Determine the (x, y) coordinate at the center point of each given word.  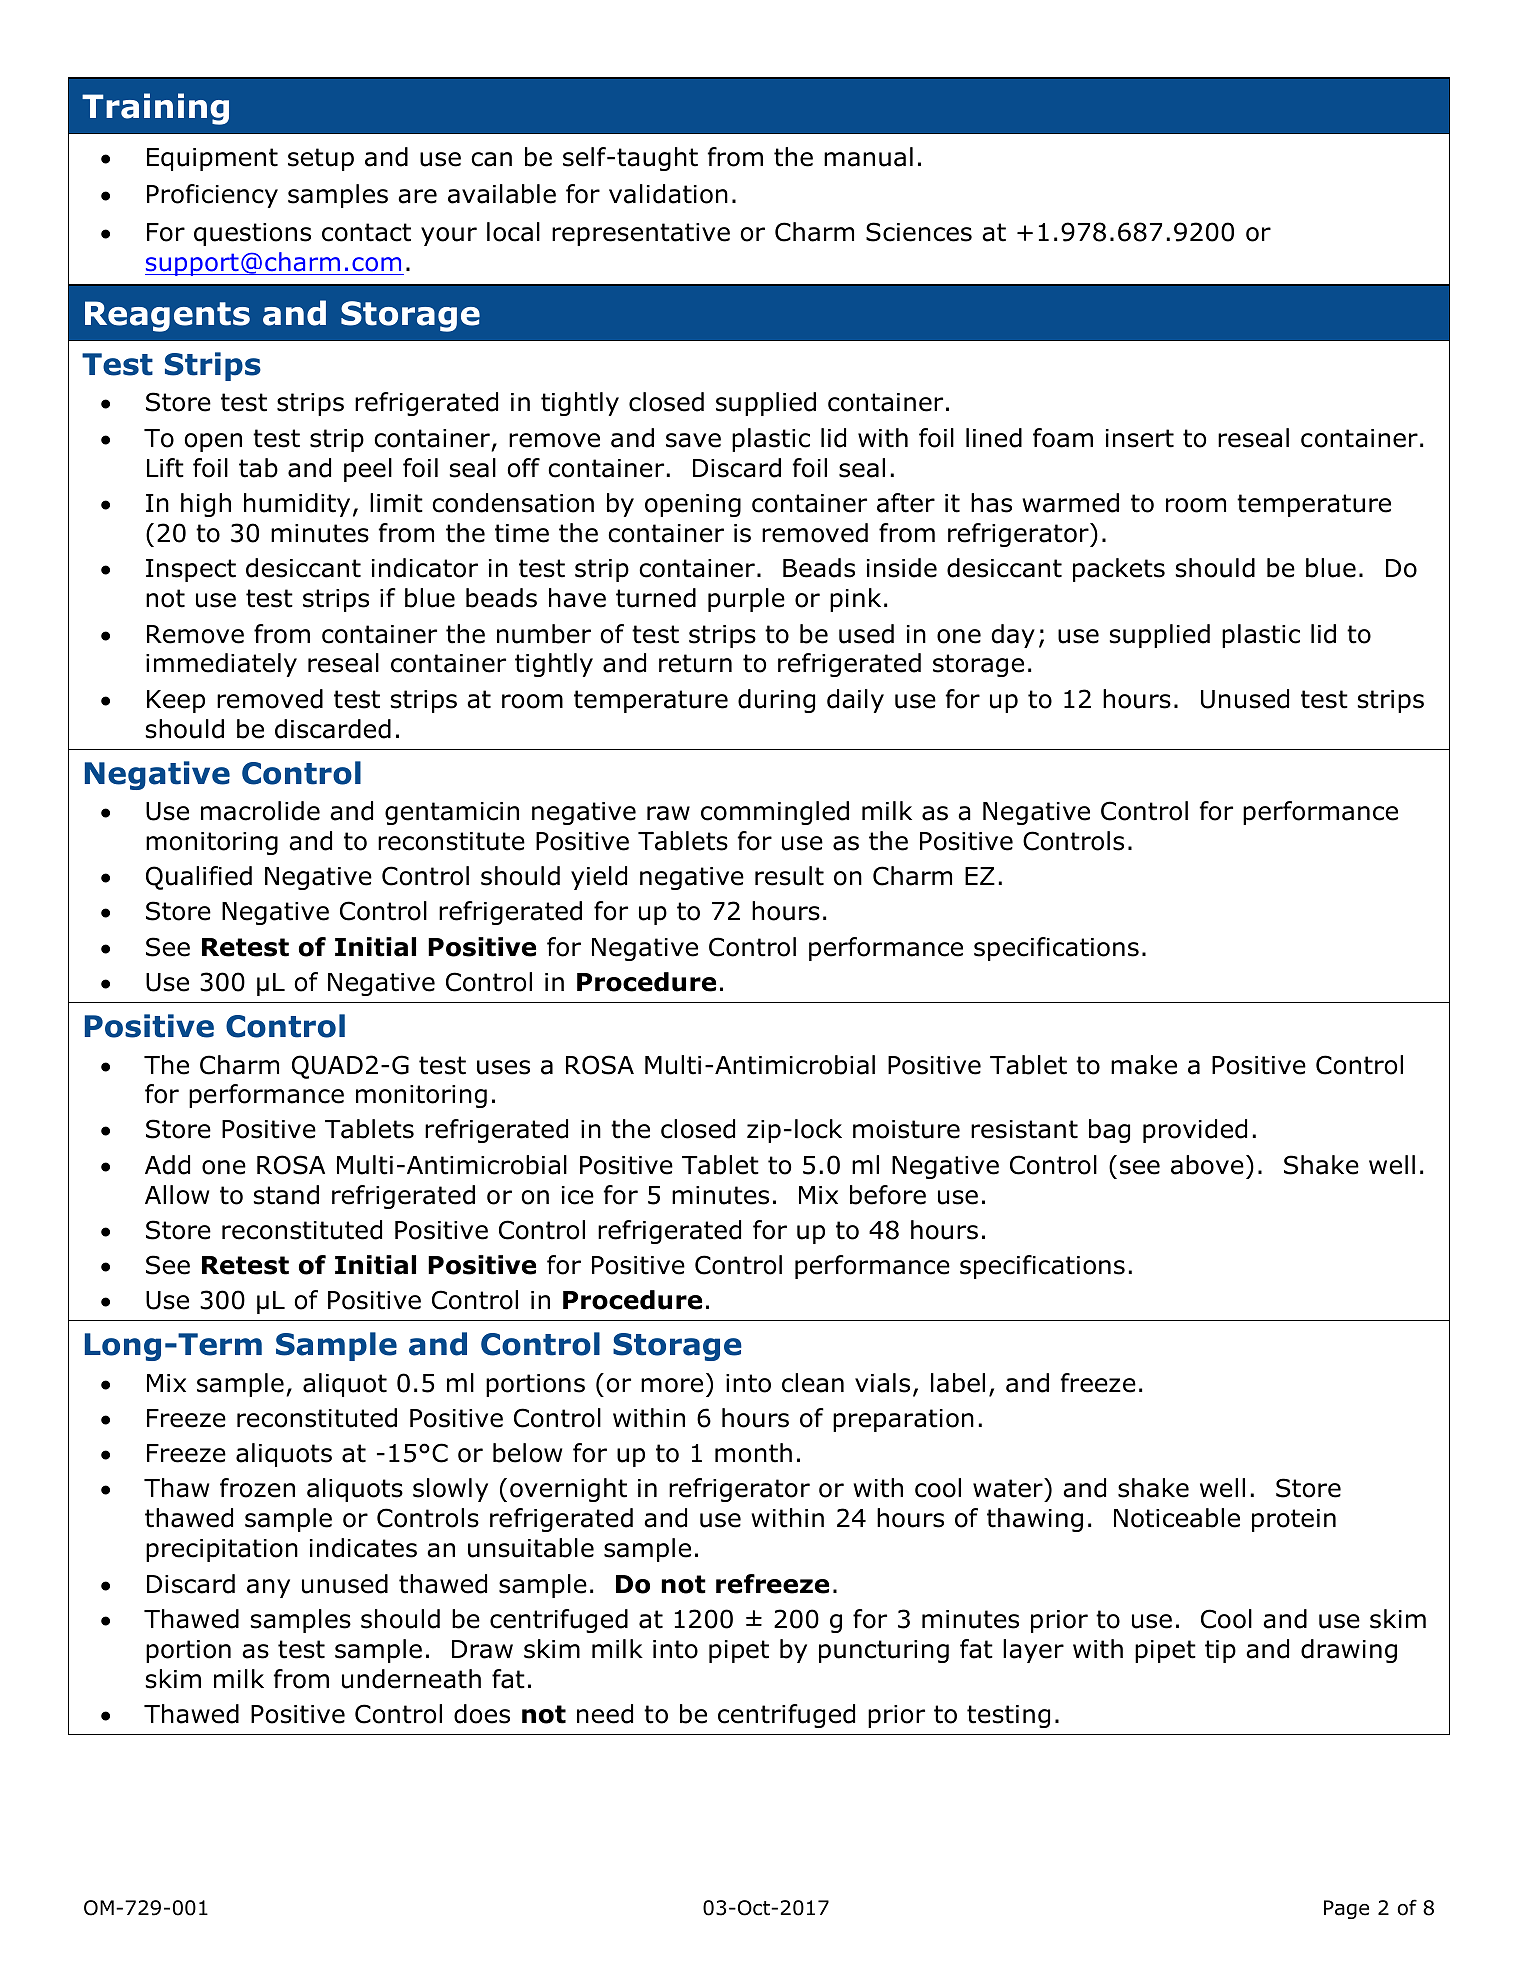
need (605, 1714)
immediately (221, 665)
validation (668, 194)
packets (1119, 570)
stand (286, 1195)
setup (321, 159)
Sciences (919, 232)
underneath (411, 1679)
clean (813, 1383)
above (1207, 1165)
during (776, 701)
